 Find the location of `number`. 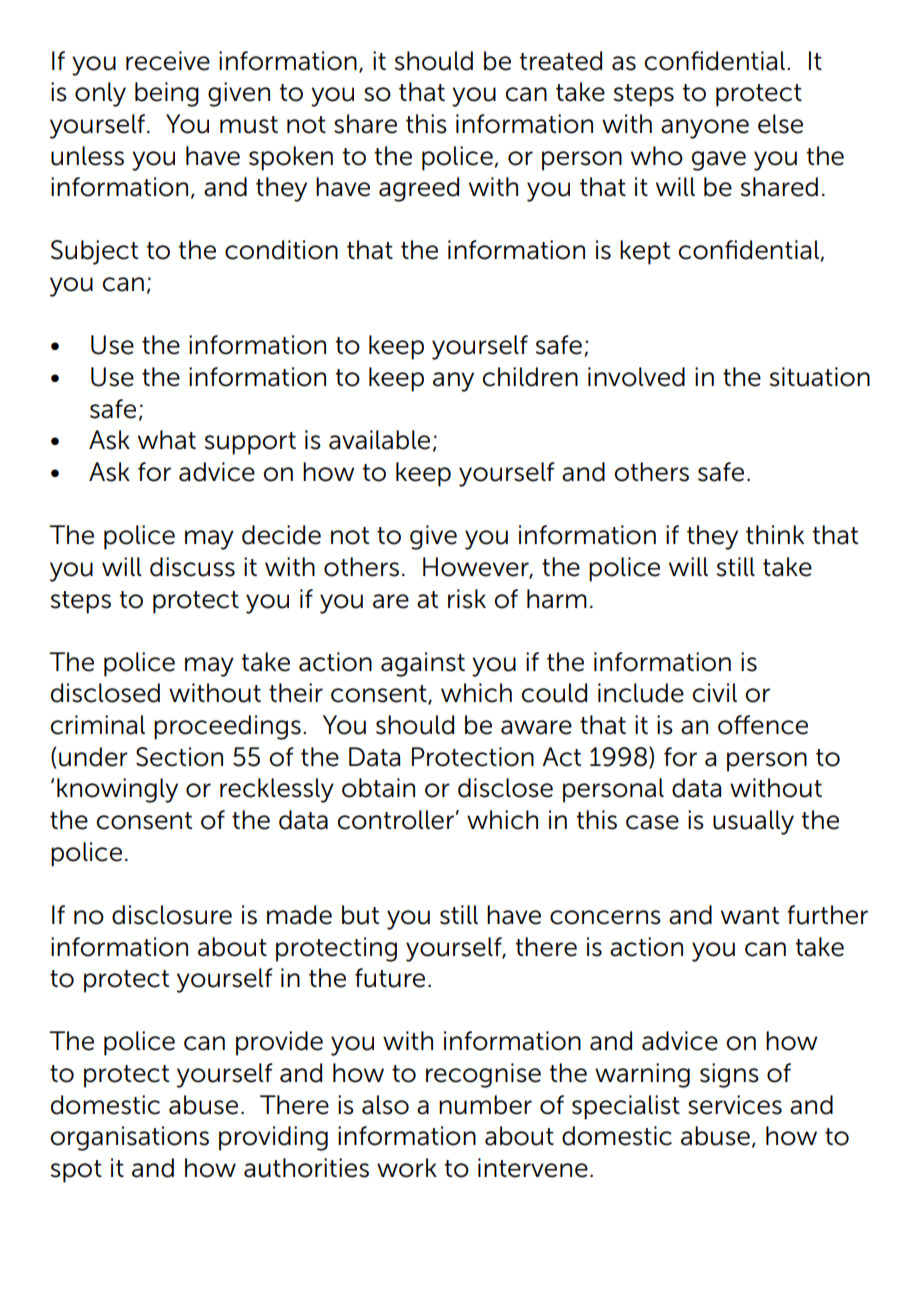

number is located at coordinates (485, 1105).
